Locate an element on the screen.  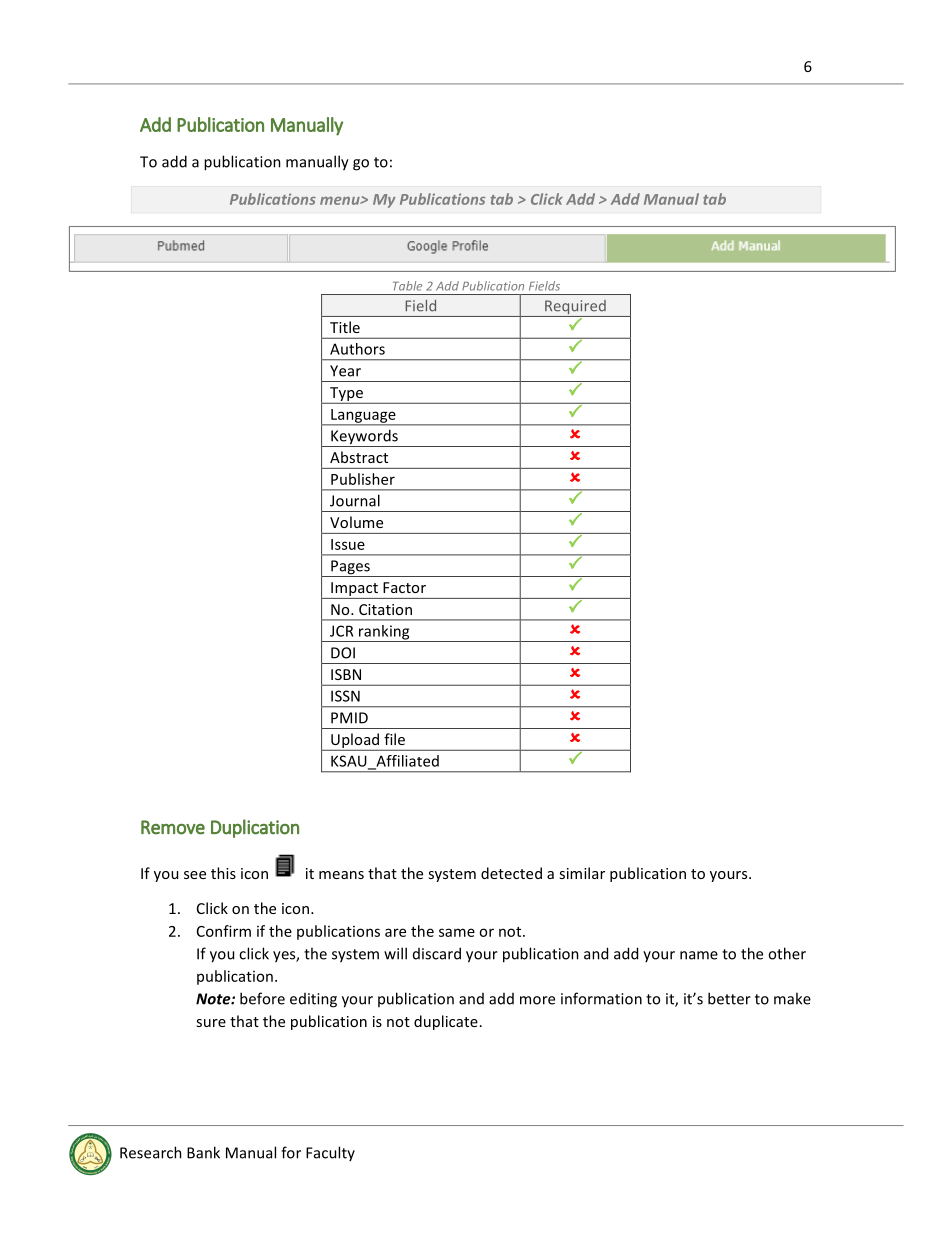
Title is located at coordinates (345, 327).
